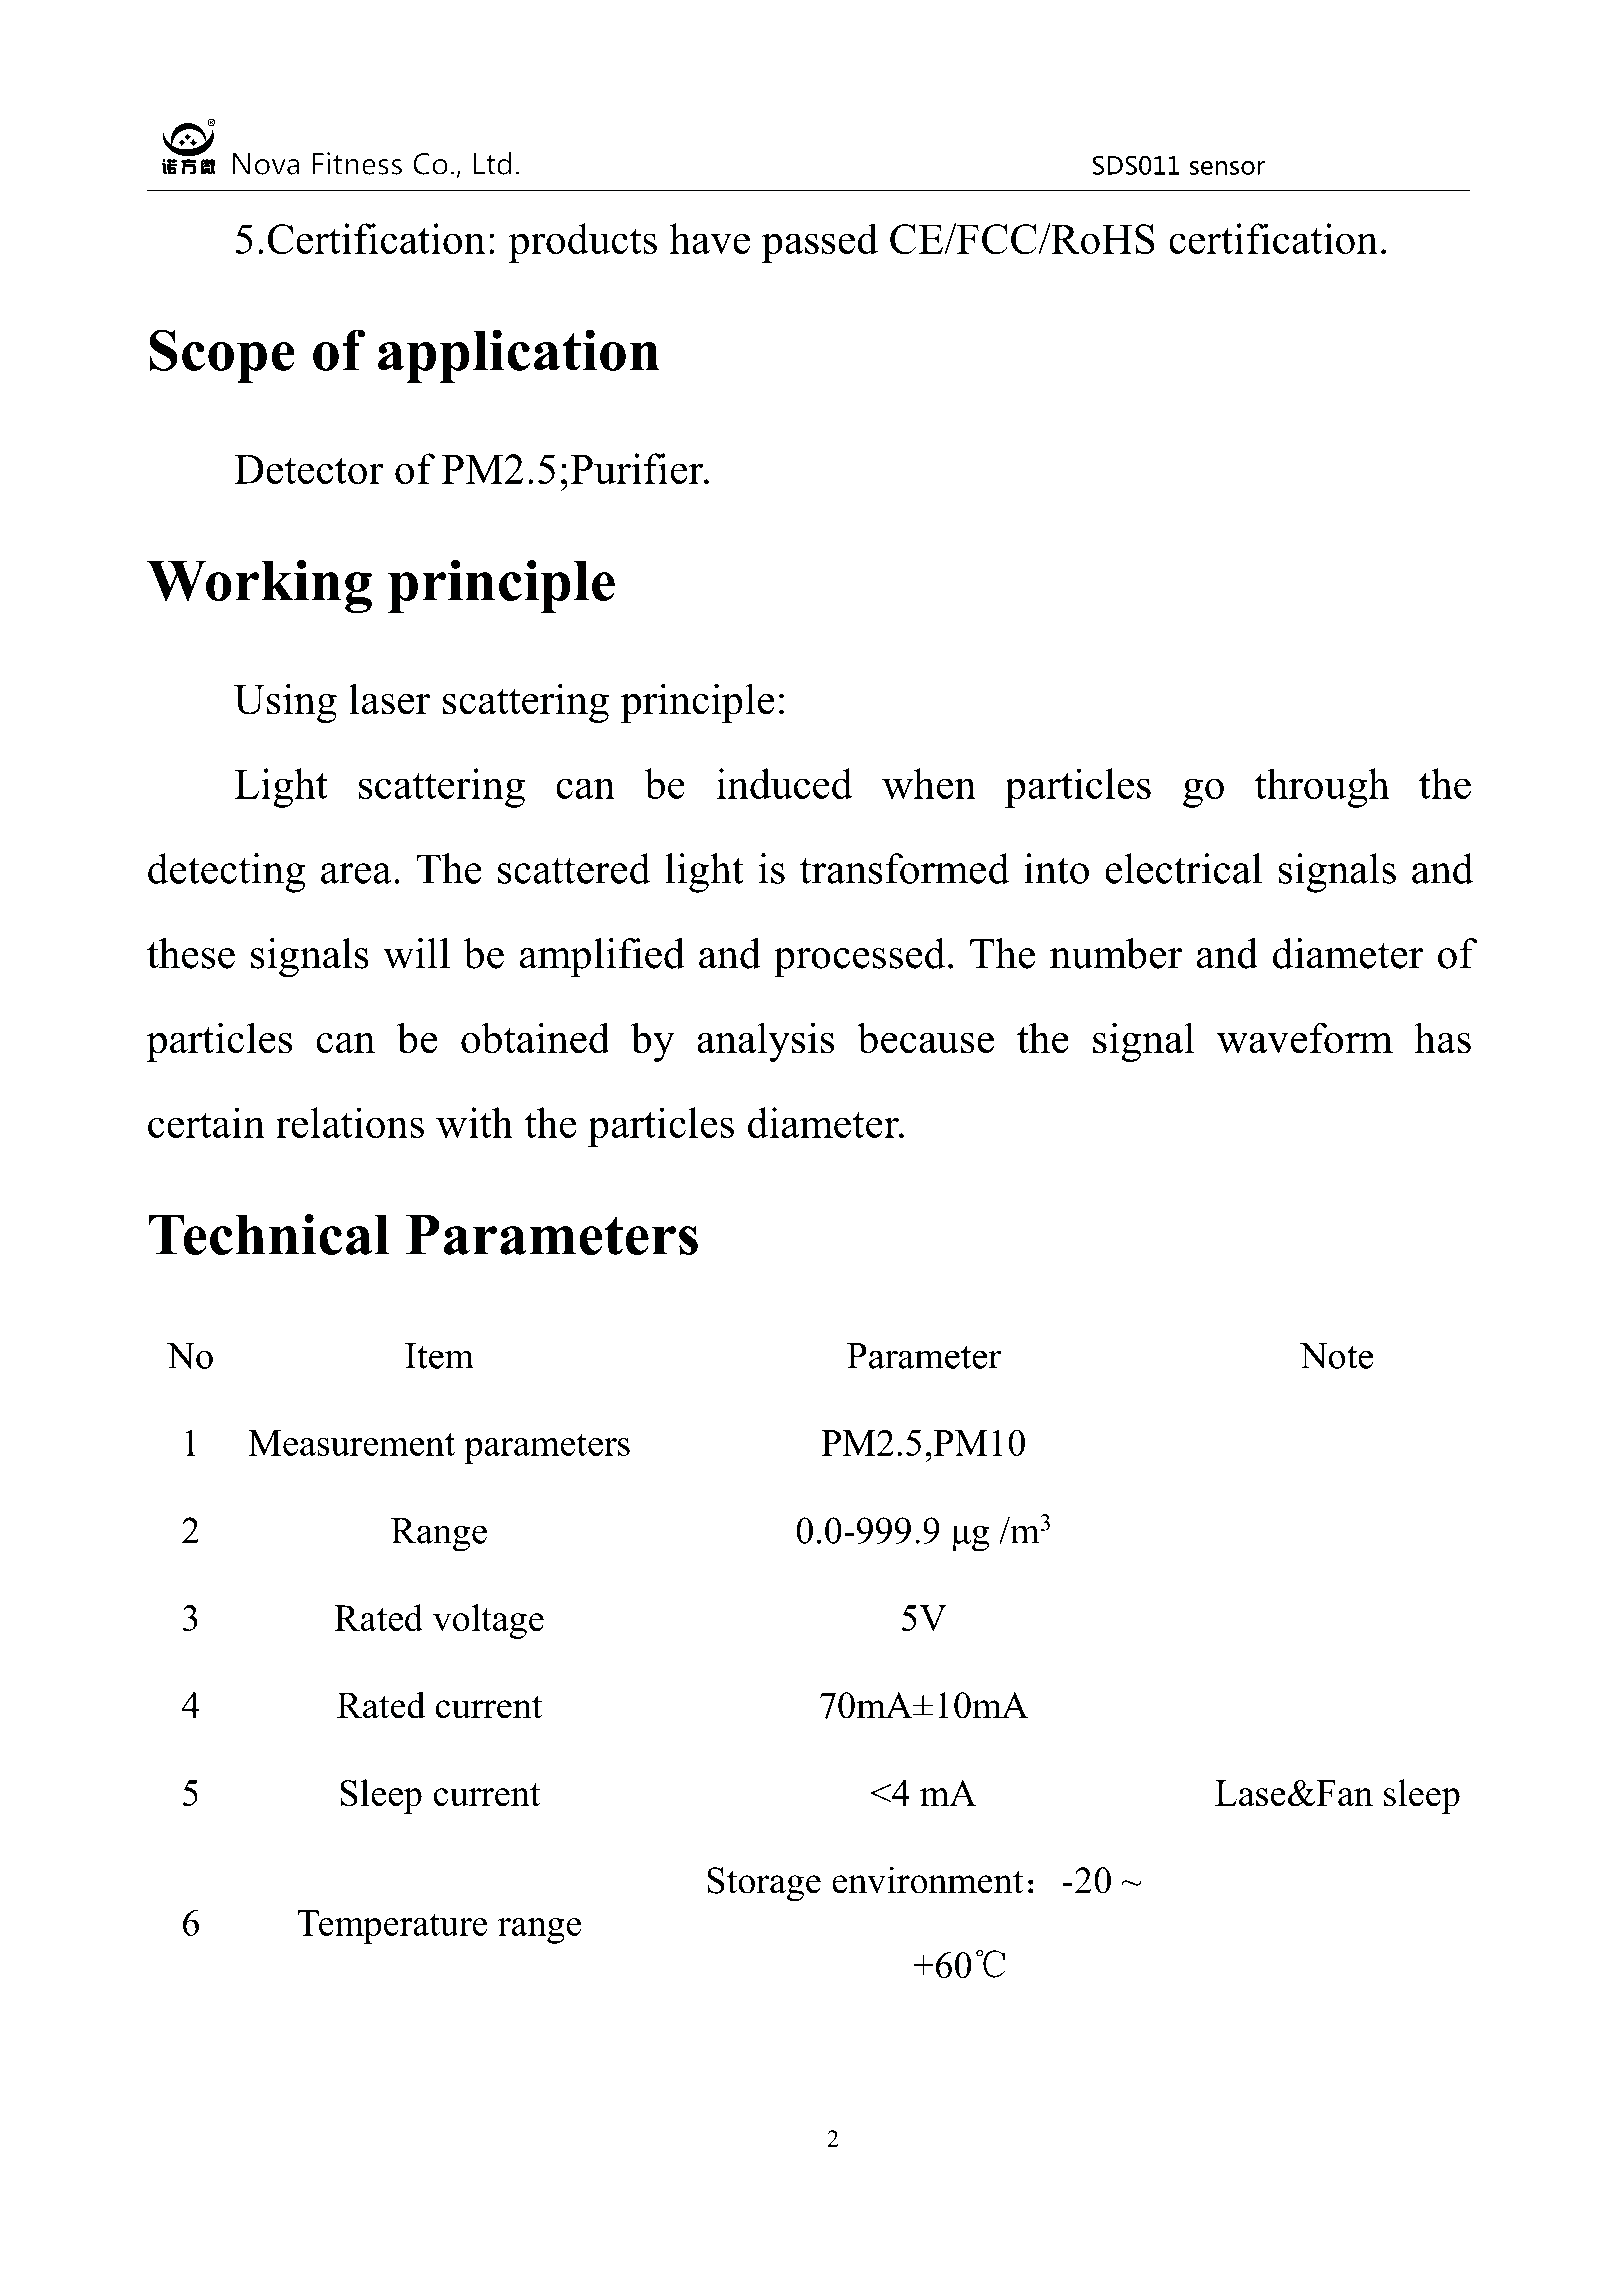  What do you see at coordinates (357, 163) in the image?
I see `Fitness` at bounding box center [357, 163].
